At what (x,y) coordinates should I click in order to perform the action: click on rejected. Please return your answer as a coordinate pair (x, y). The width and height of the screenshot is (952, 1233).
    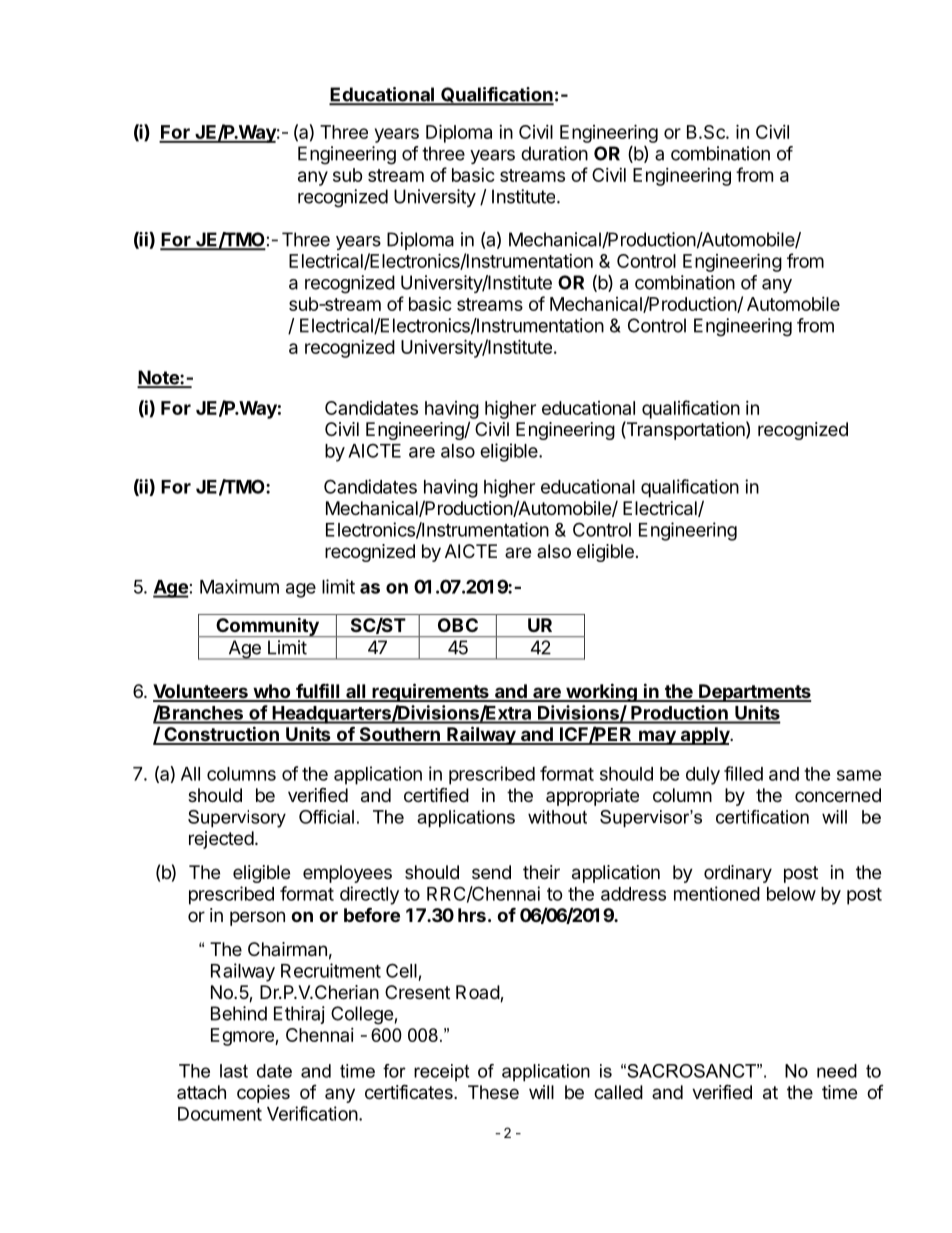
    Looking at the image, I should click on (221, 840).
